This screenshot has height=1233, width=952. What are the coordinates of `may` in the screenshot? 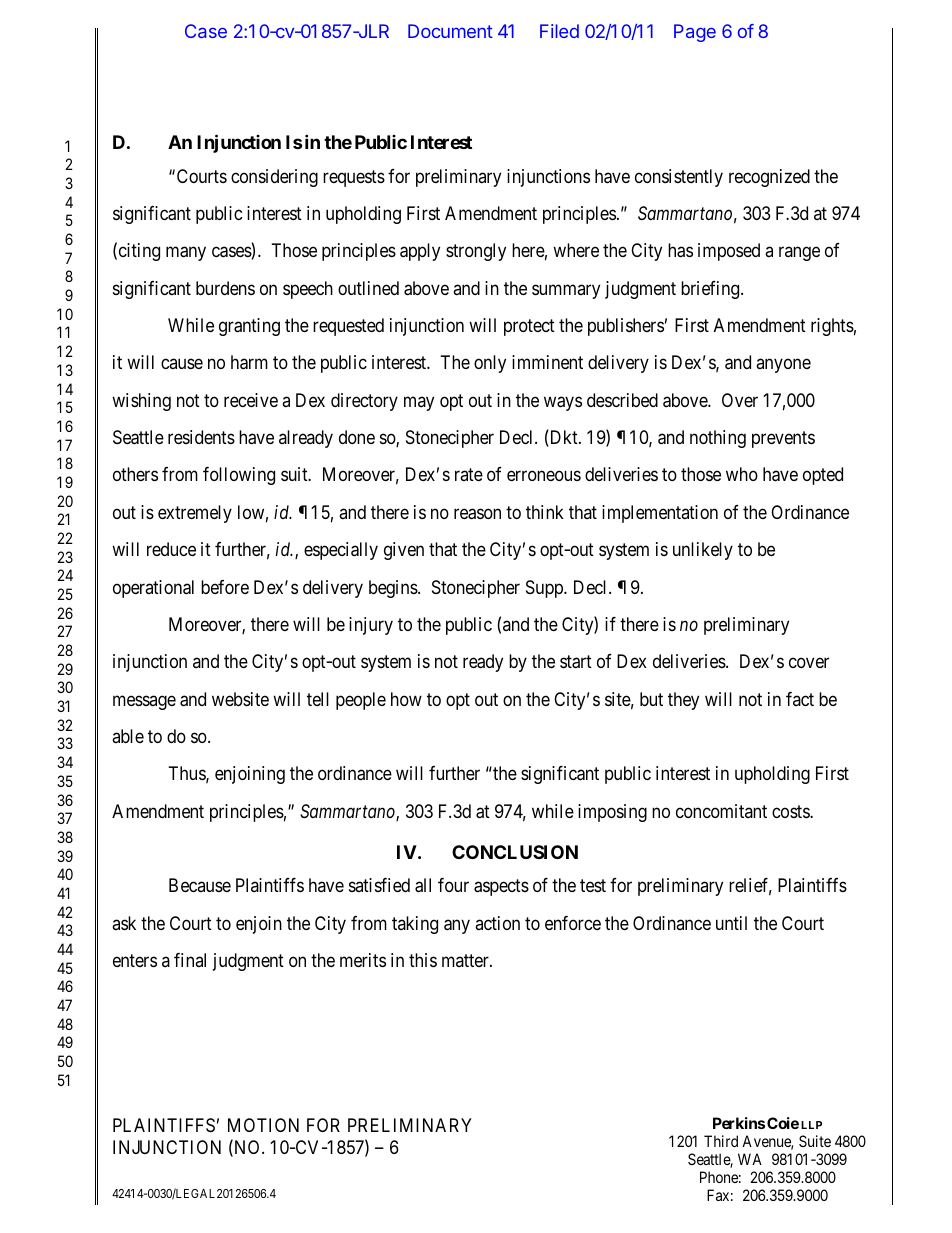 It's located at (419, 403).
